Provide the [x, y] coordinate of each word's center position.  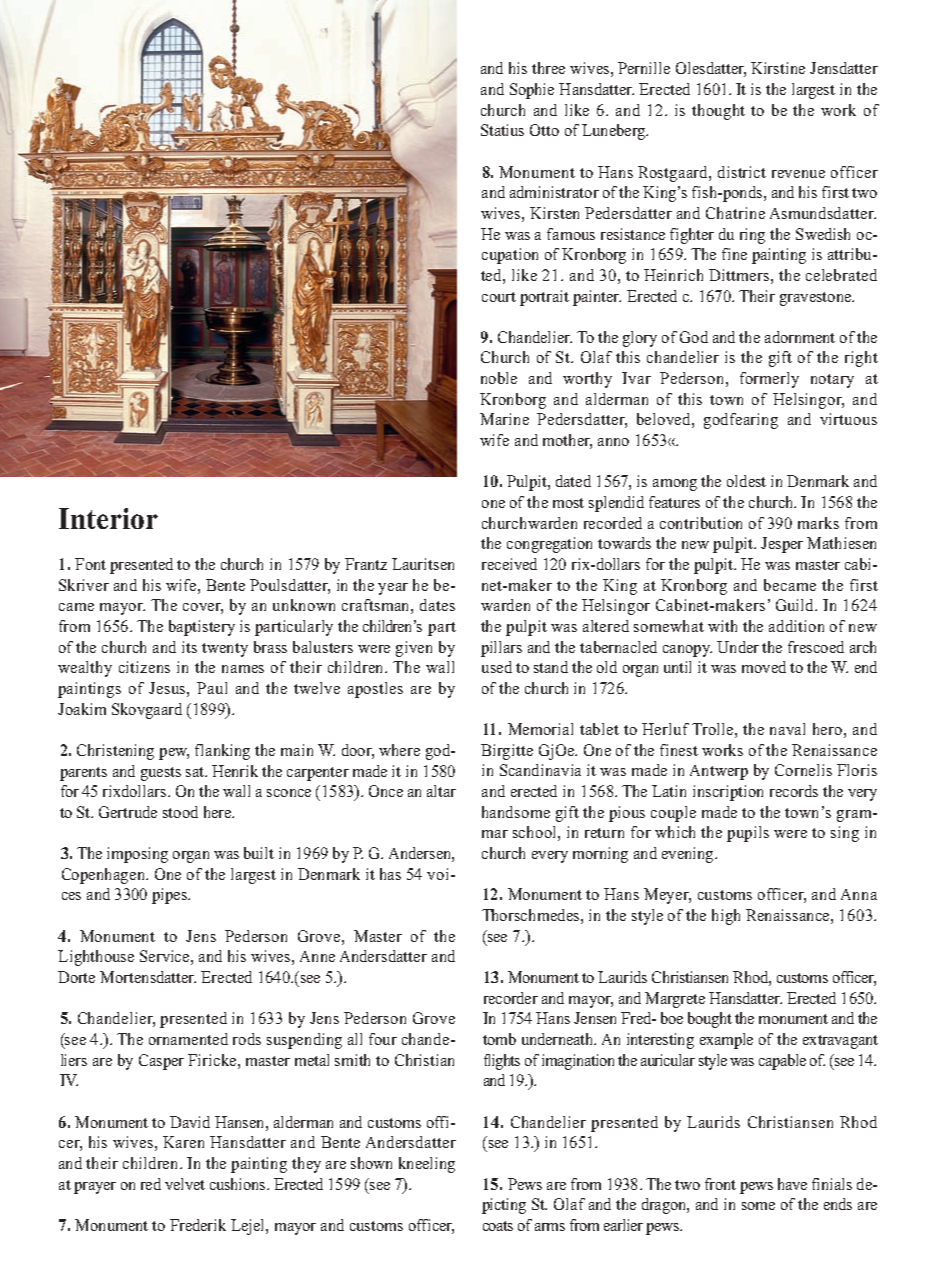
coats [498, 1226]
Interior [108, 518]
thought [718, 112]
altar [441, 791]
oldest [746, 481]
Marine [504, 419]
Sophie [532, 91]
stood [180, 812]
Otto [544, 130]
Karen [183, 1142]
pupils [748, 834]
